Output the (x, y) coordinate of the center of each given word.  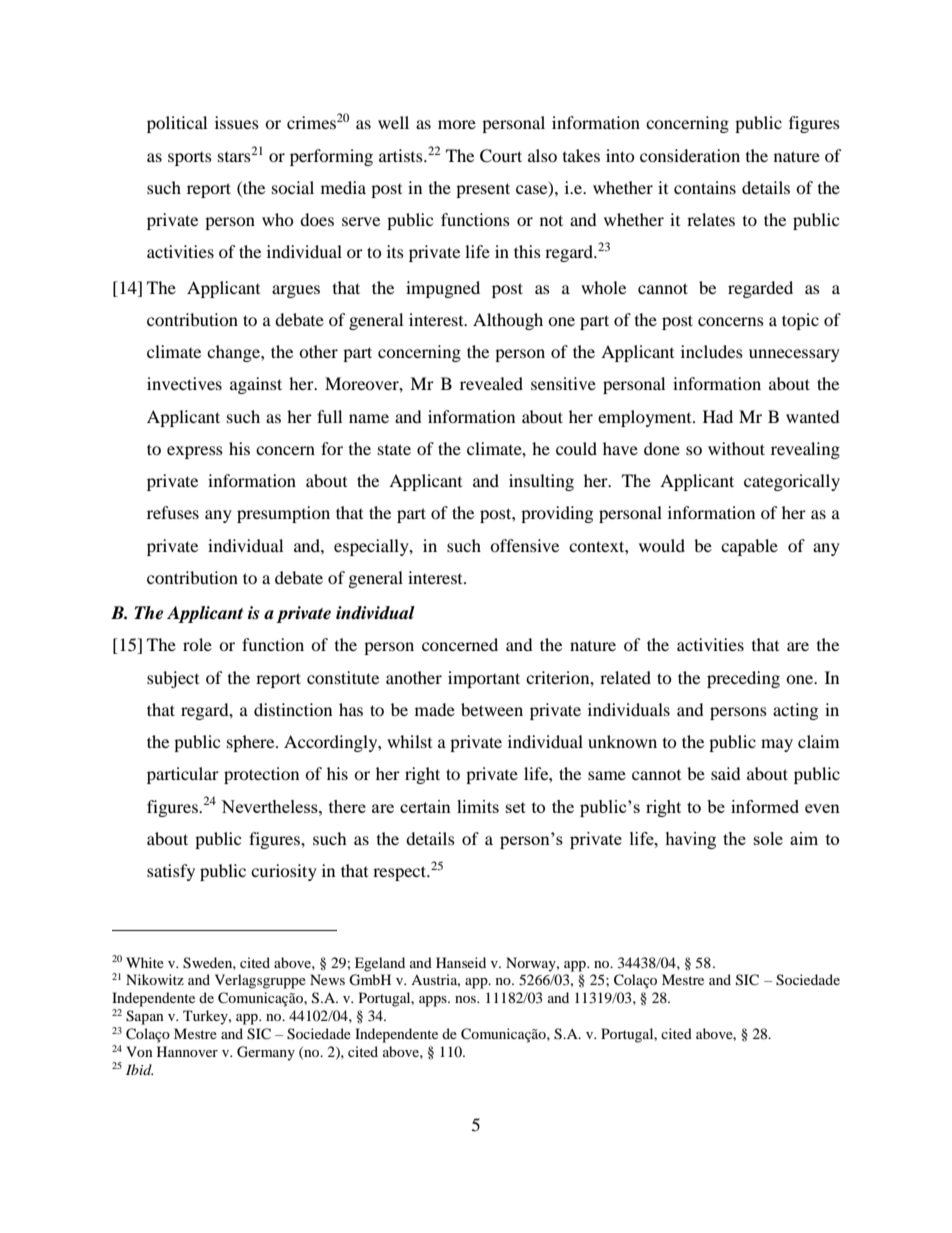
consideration (690, 155)
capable (749, 547)
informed (765, 806)
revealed (491, 383)
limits (478, 806)
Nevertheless (270, 806)
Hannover (187, 1051)
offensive (524, 545)
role (197, 644)
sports (190, 159)
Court (501, 156)
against (256, 385)
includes (712, 351)
